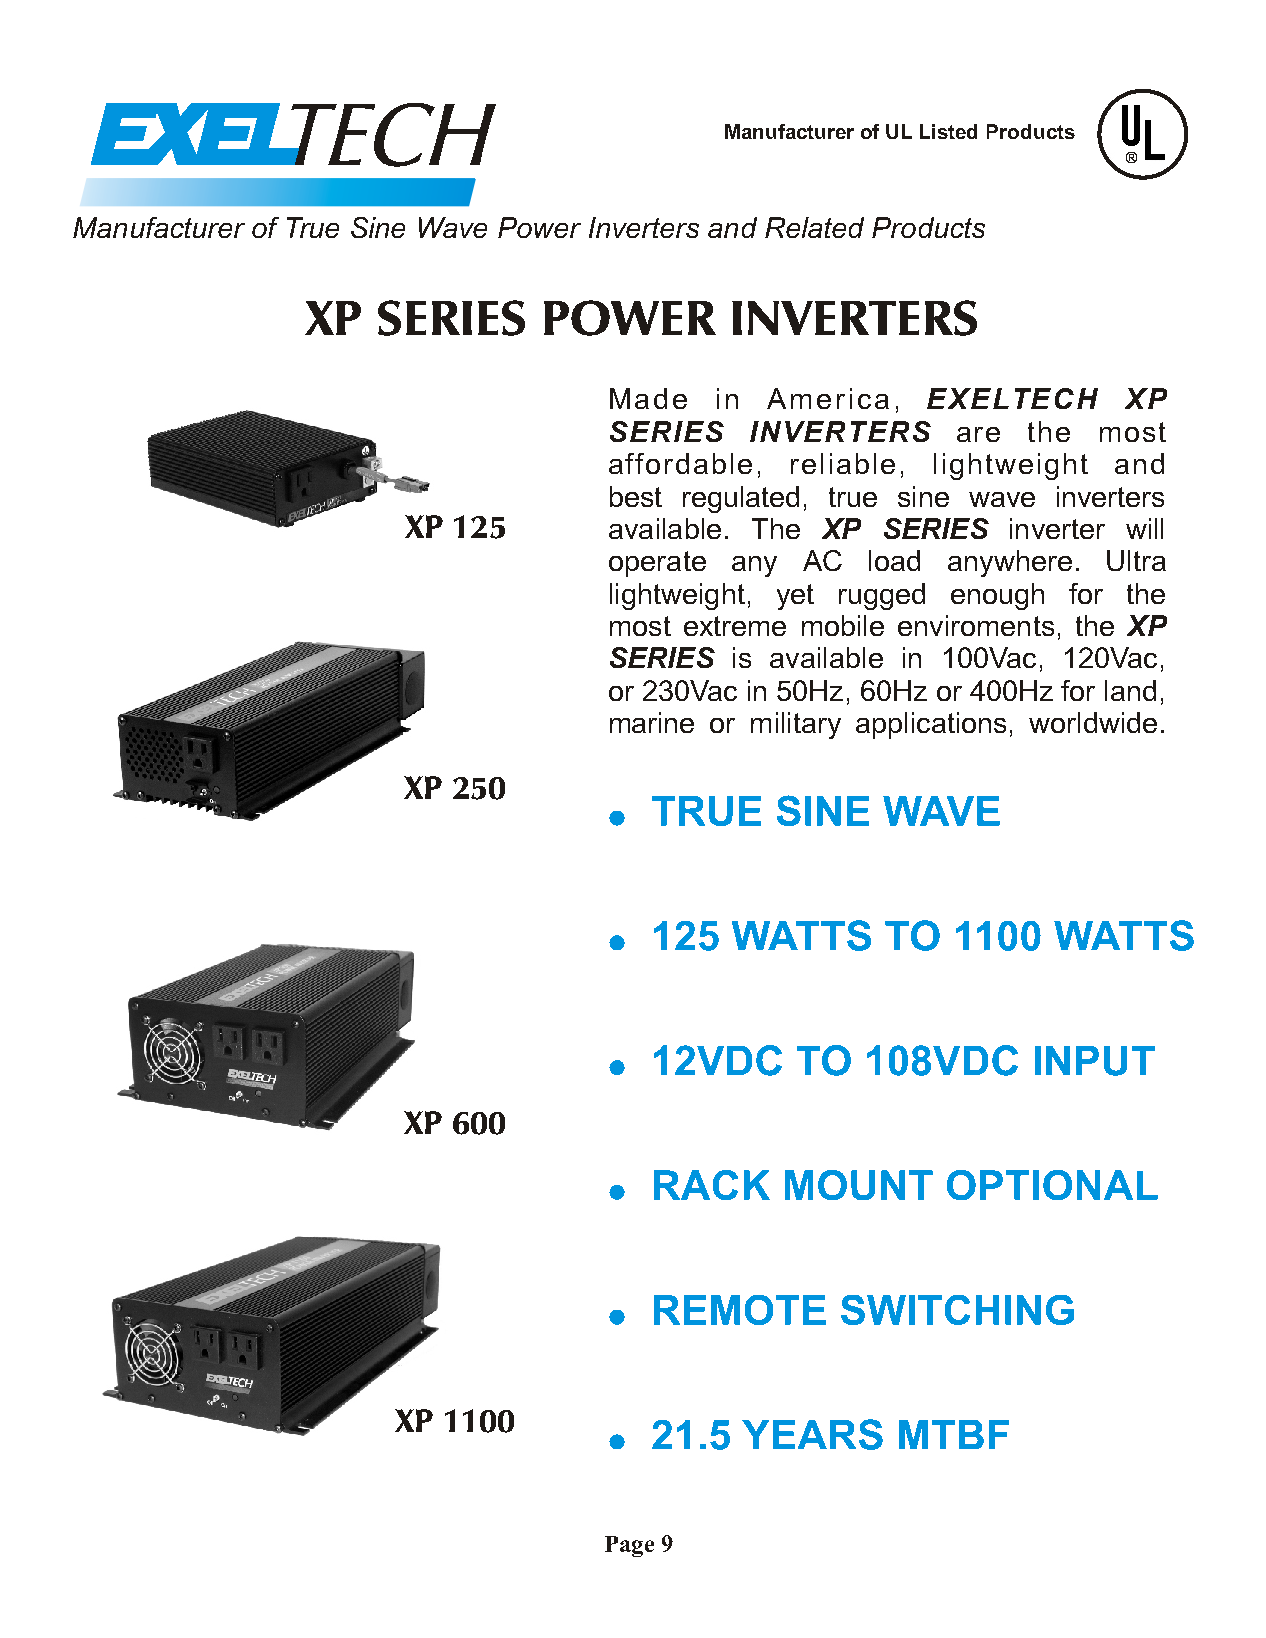 Image resolution: width=1266 pixels, height=1638 pixels. What do you see at coordinates (931, 725) in the screenshot?
I see `applications` at bounding box center [931, 725].
